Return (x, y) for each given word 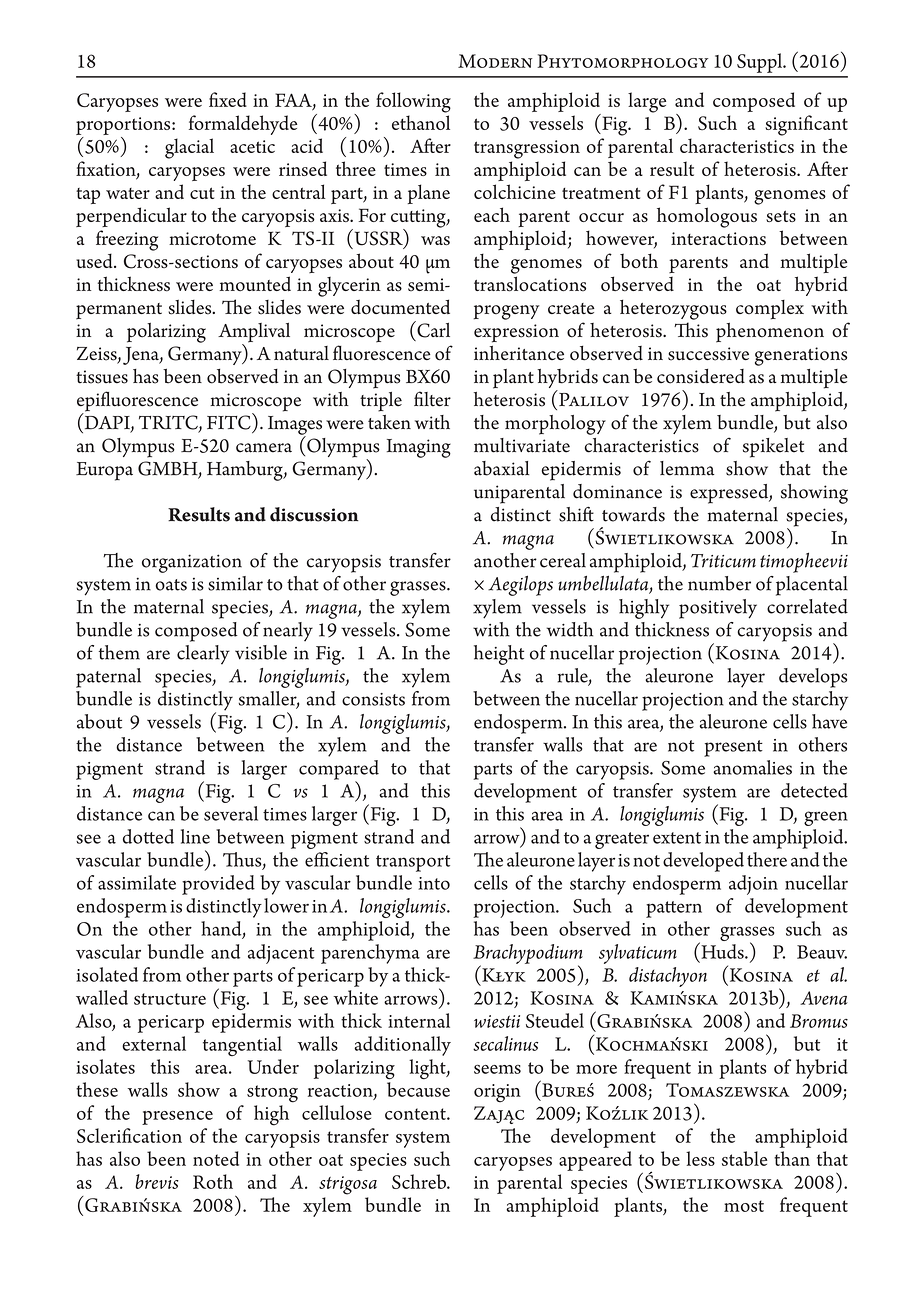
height (499, 655)
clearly (203, 655)
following (413, 102)
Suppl (761, 63)
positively (718, 609)
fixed (228, 99)
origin (497, 1093)
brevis (157, 1181)
